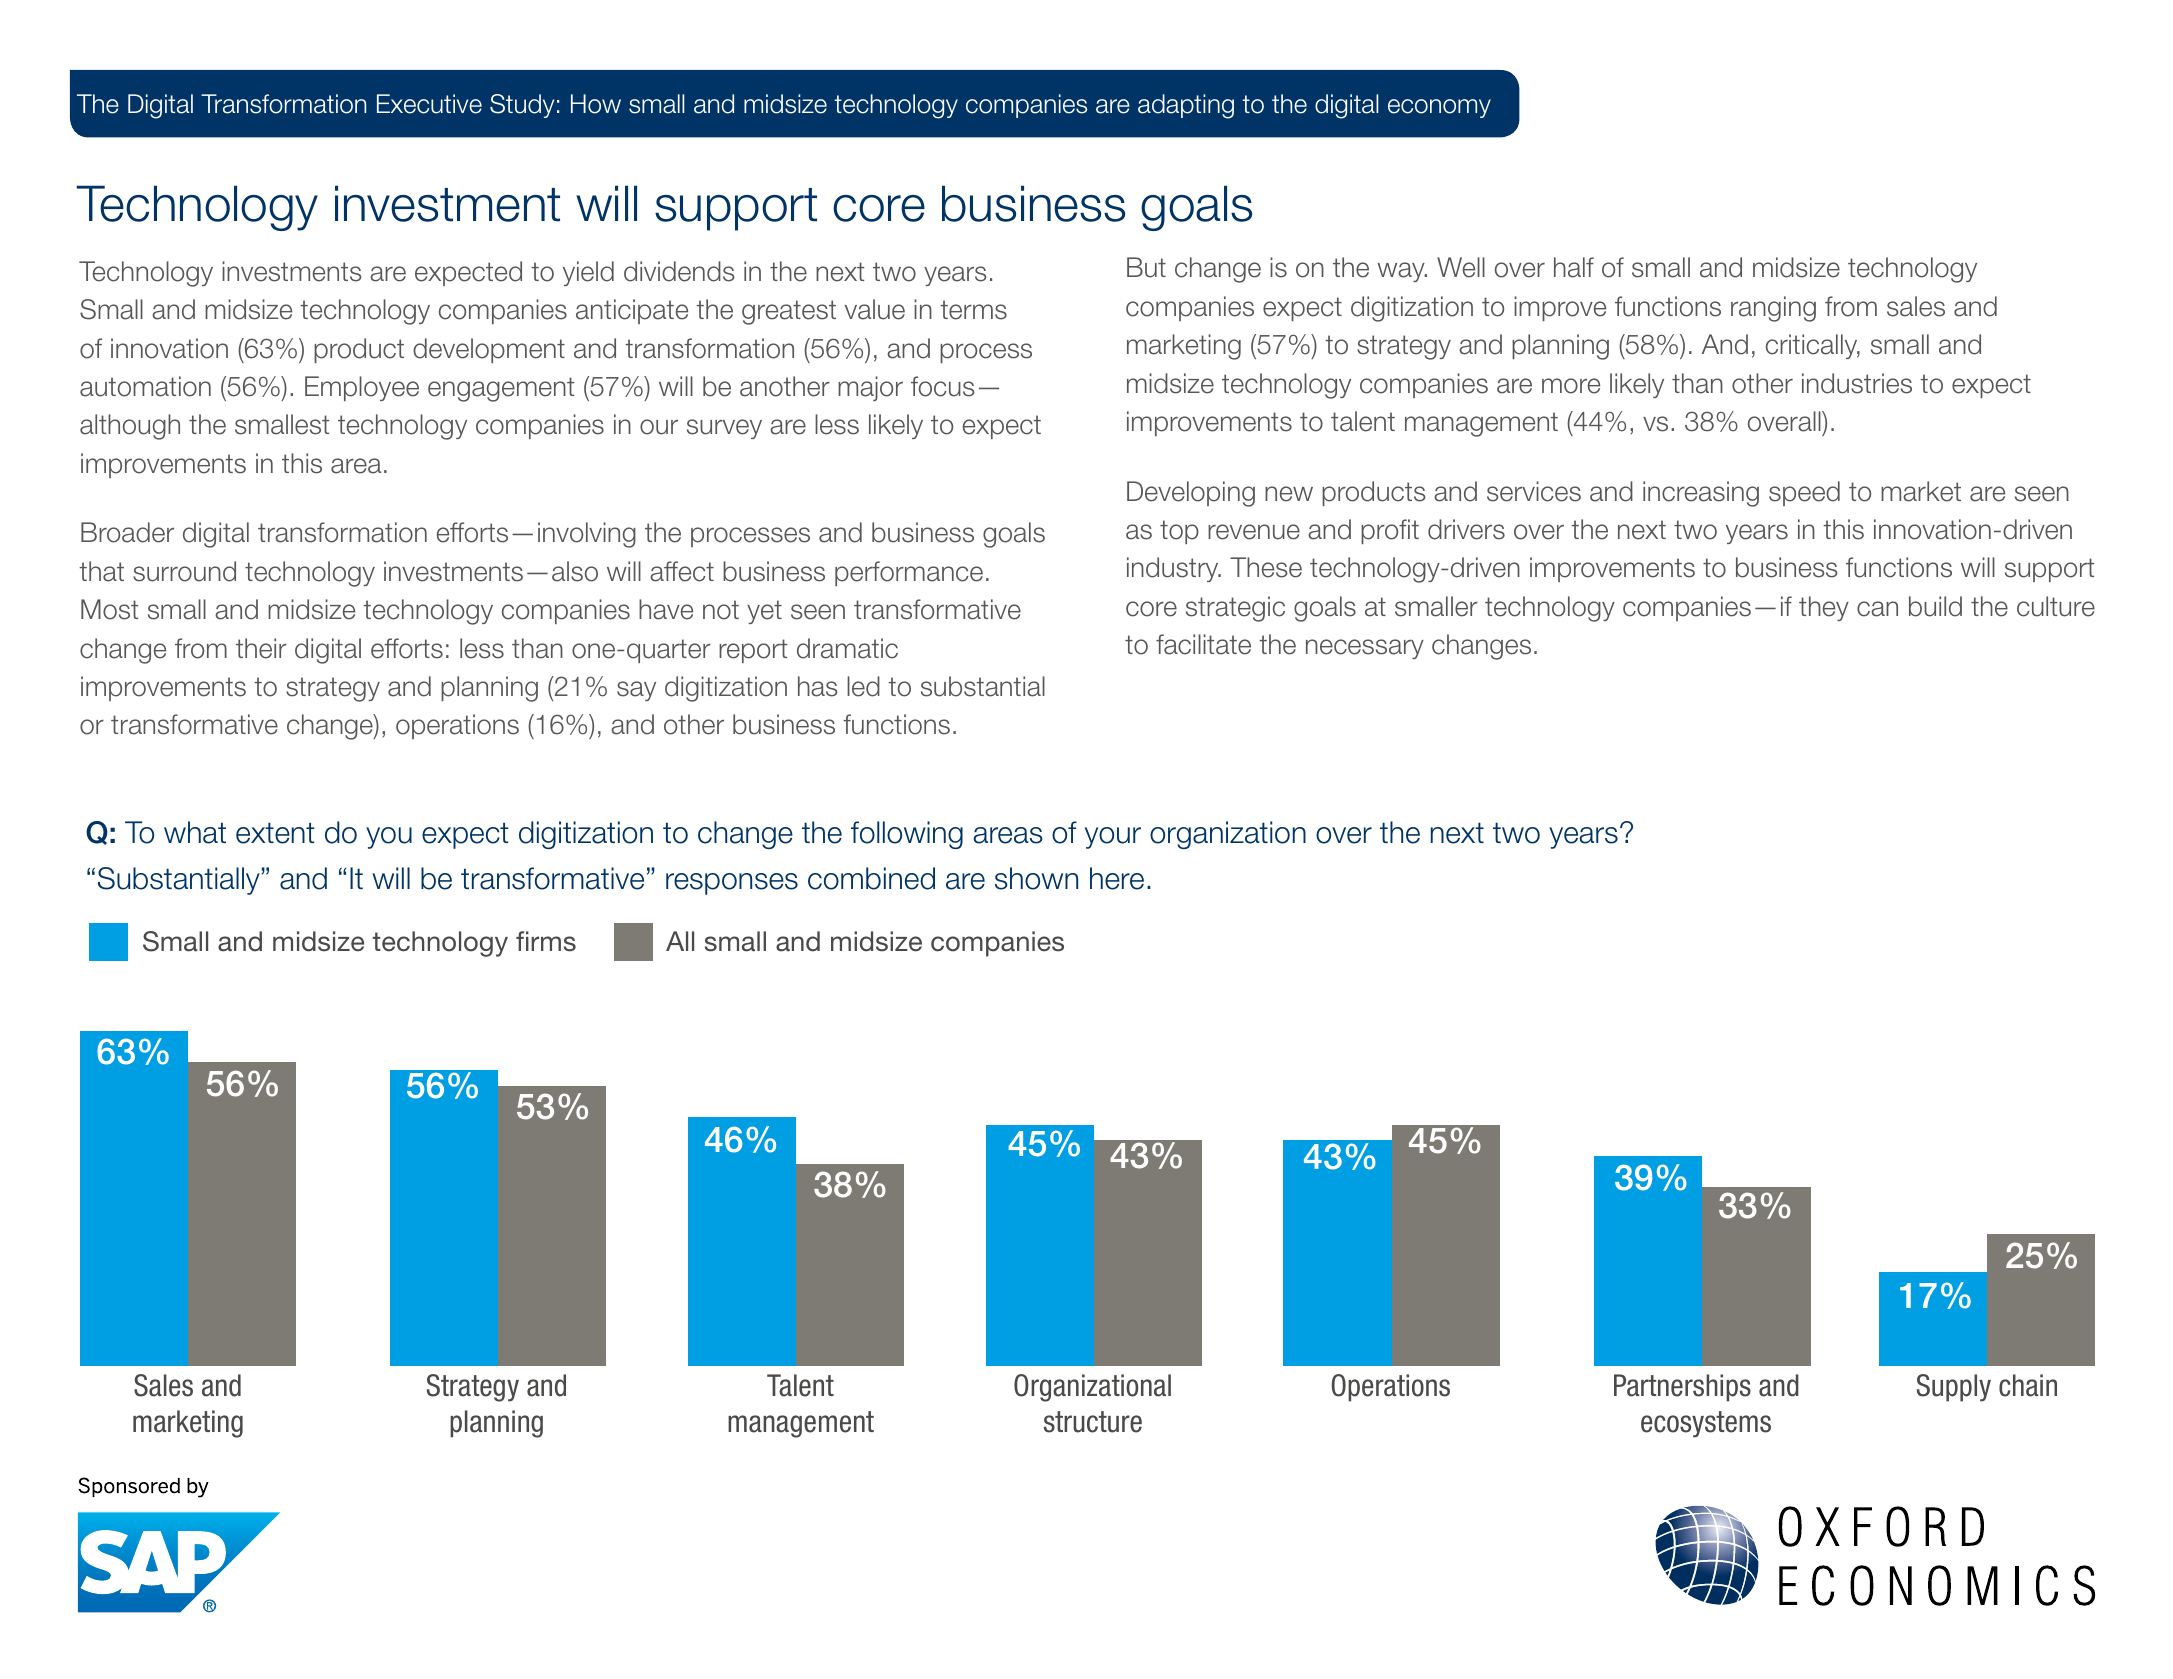 The image size is (2173, 1679). What do you see at coordinates (1804, 493) in the screenshot?
I see `speed` at bounding box center [1804, 493].
